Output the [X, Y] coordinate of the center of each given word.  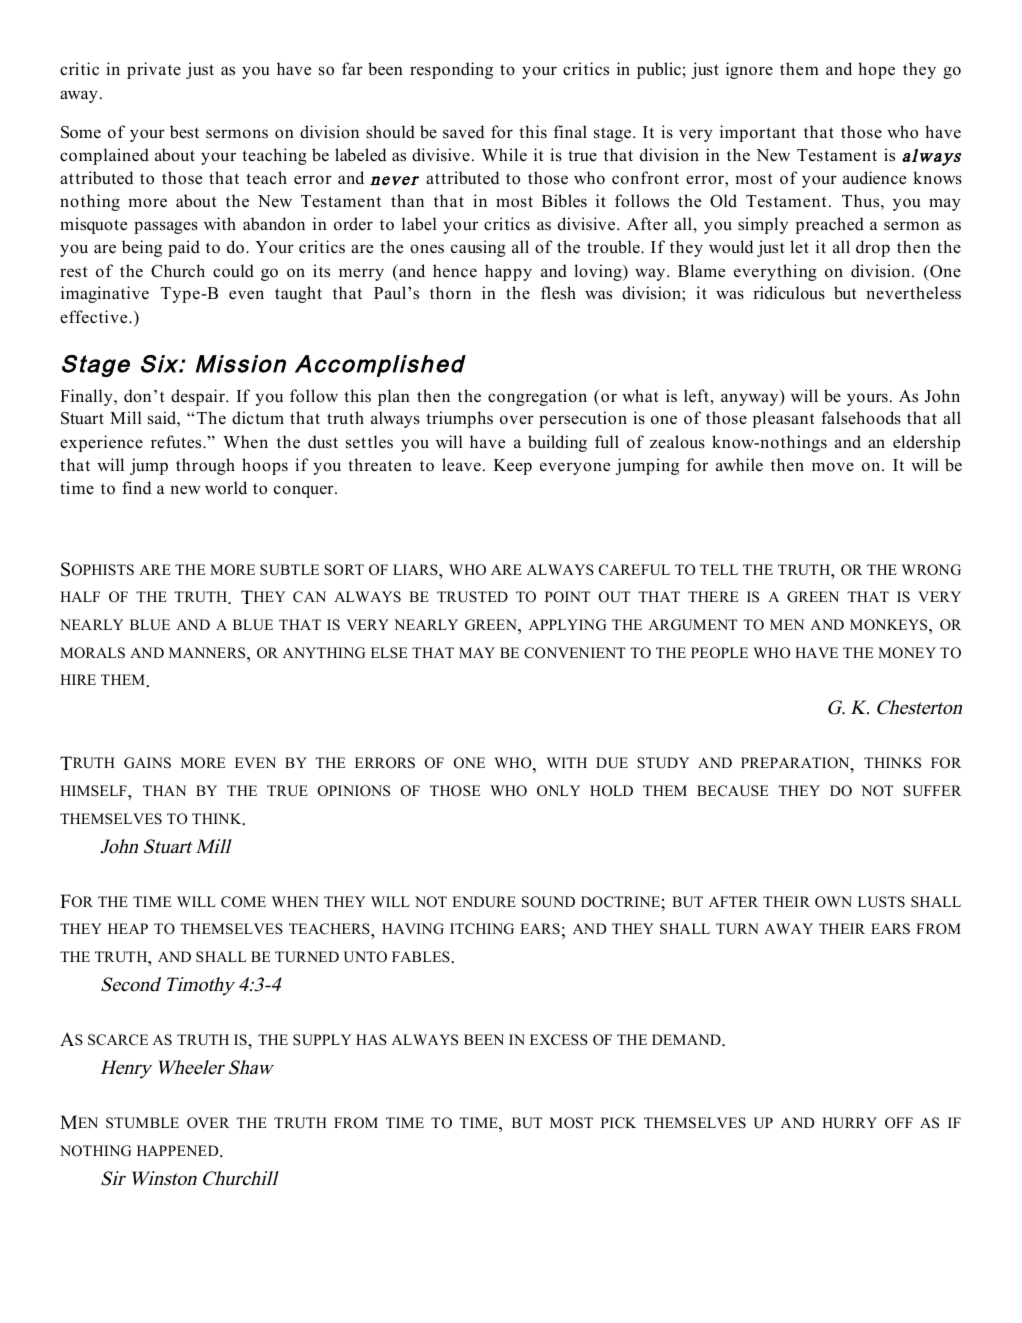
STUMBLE [142, 1123]
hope [876, 70]
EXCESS [559, 1040]
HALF [80, 596]
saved [464, 132]
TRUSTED [472, 597]
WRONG [931, 570]
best [184, 132]
